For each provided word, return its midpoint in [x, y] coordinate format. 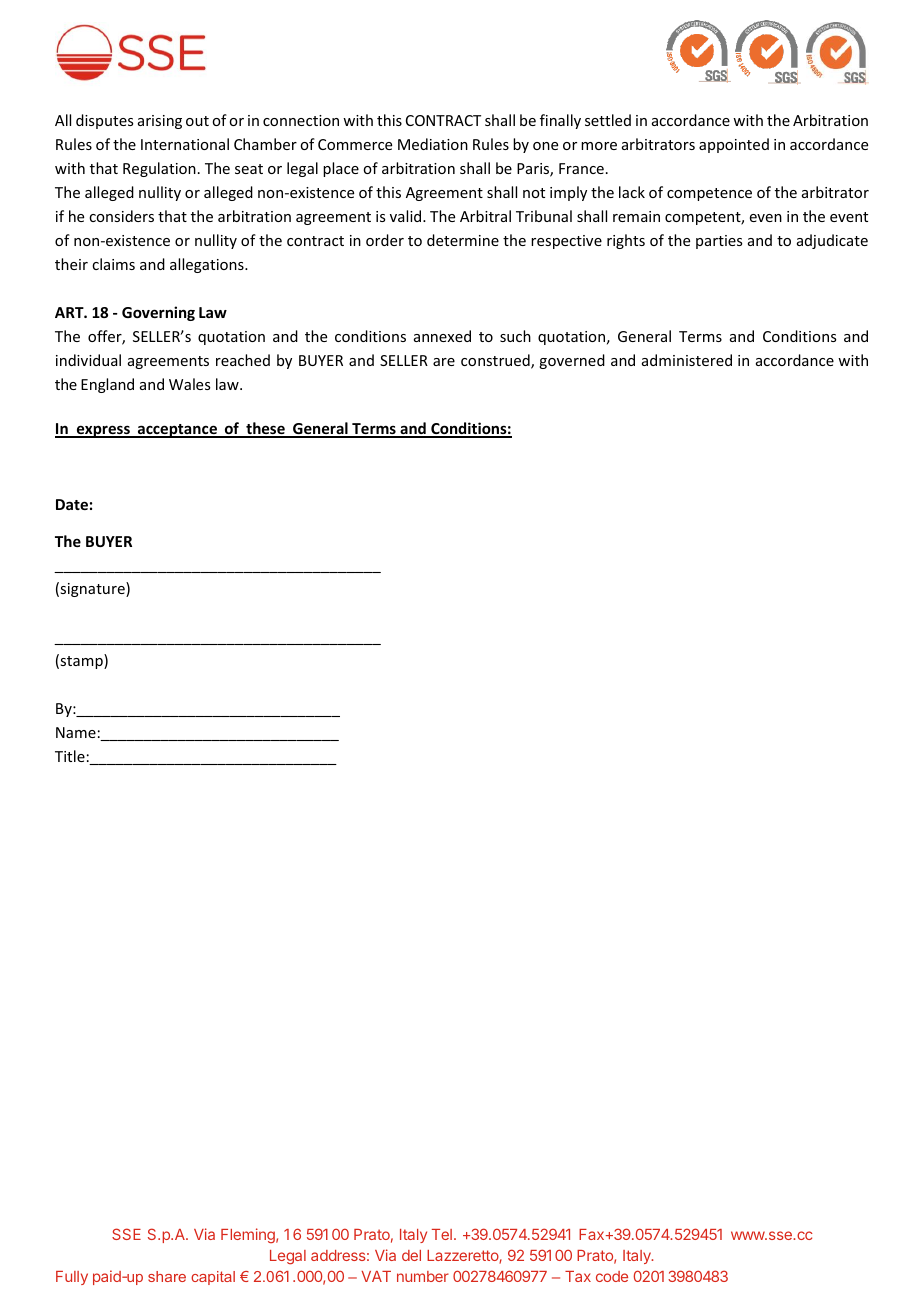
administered [687, 360]
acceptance [177, 431]
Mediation [433, 144]
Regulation [159, 169]
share [167, 1276]
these [265, 430]
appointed [734, 145]
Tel [442, 1234]
